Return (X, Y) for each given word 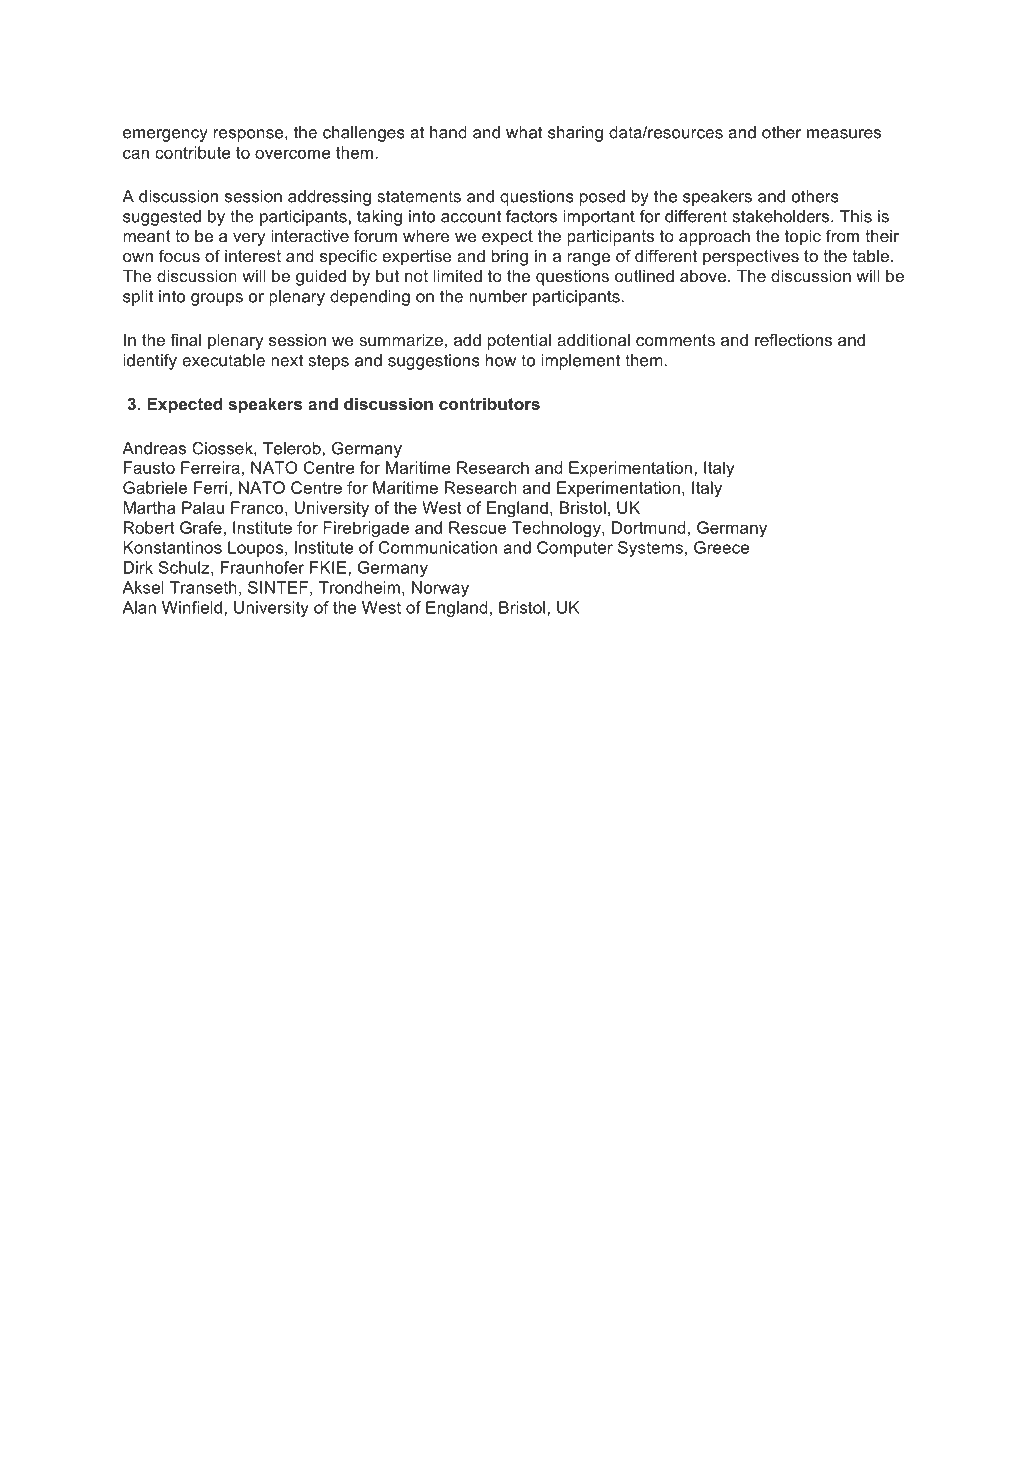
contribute (192, 152)
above (703, 276)
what (524, 132)
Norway (440, 589)
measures (844, 134)
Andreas (154, 448)
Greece (721, 547)
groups (217, 299)
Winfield (192, 607)
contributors (489, 404)
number (498, 296)
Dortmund (649, 527)
